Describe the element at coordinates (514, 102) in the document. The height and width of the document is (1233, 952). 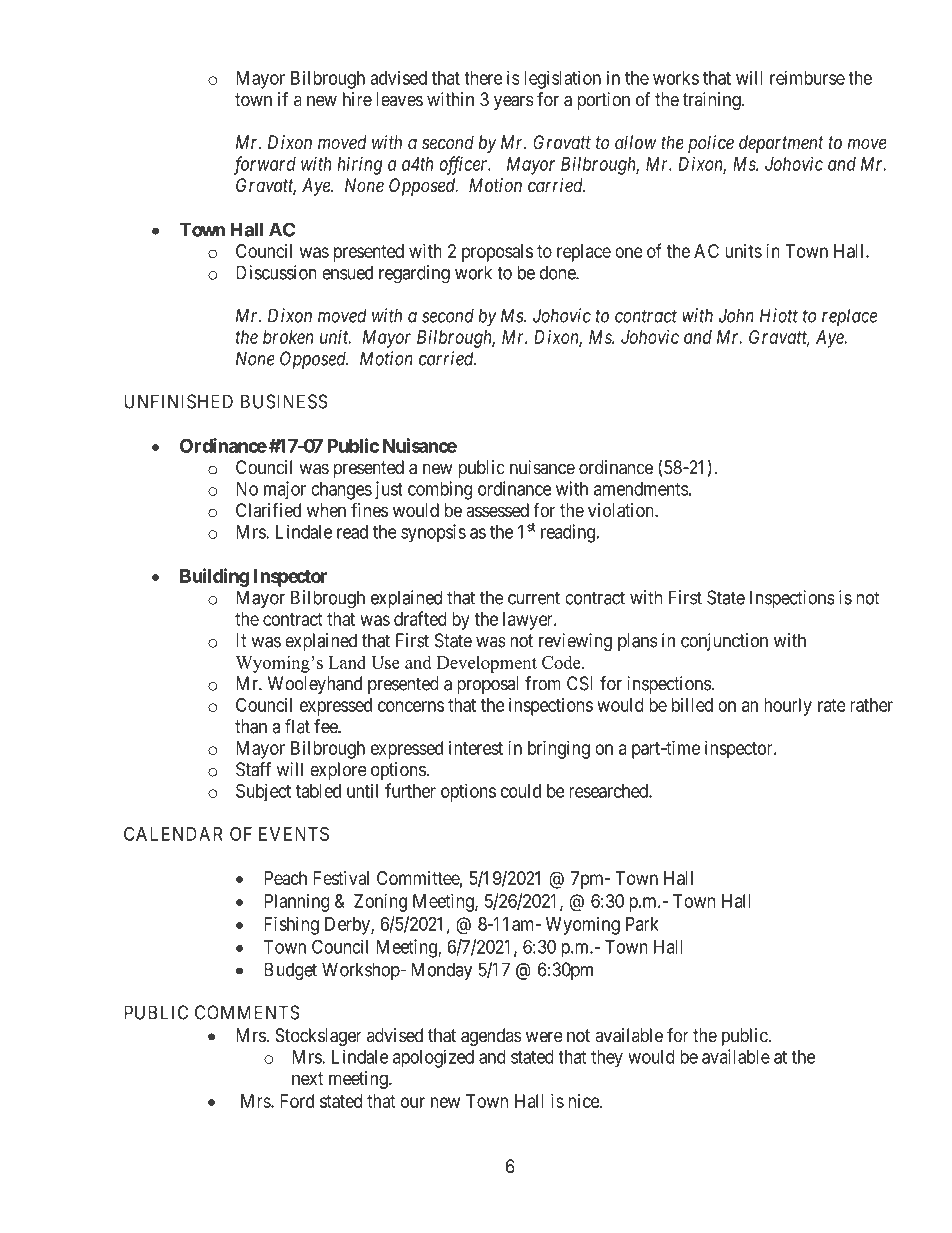
I see `years` at that location.
